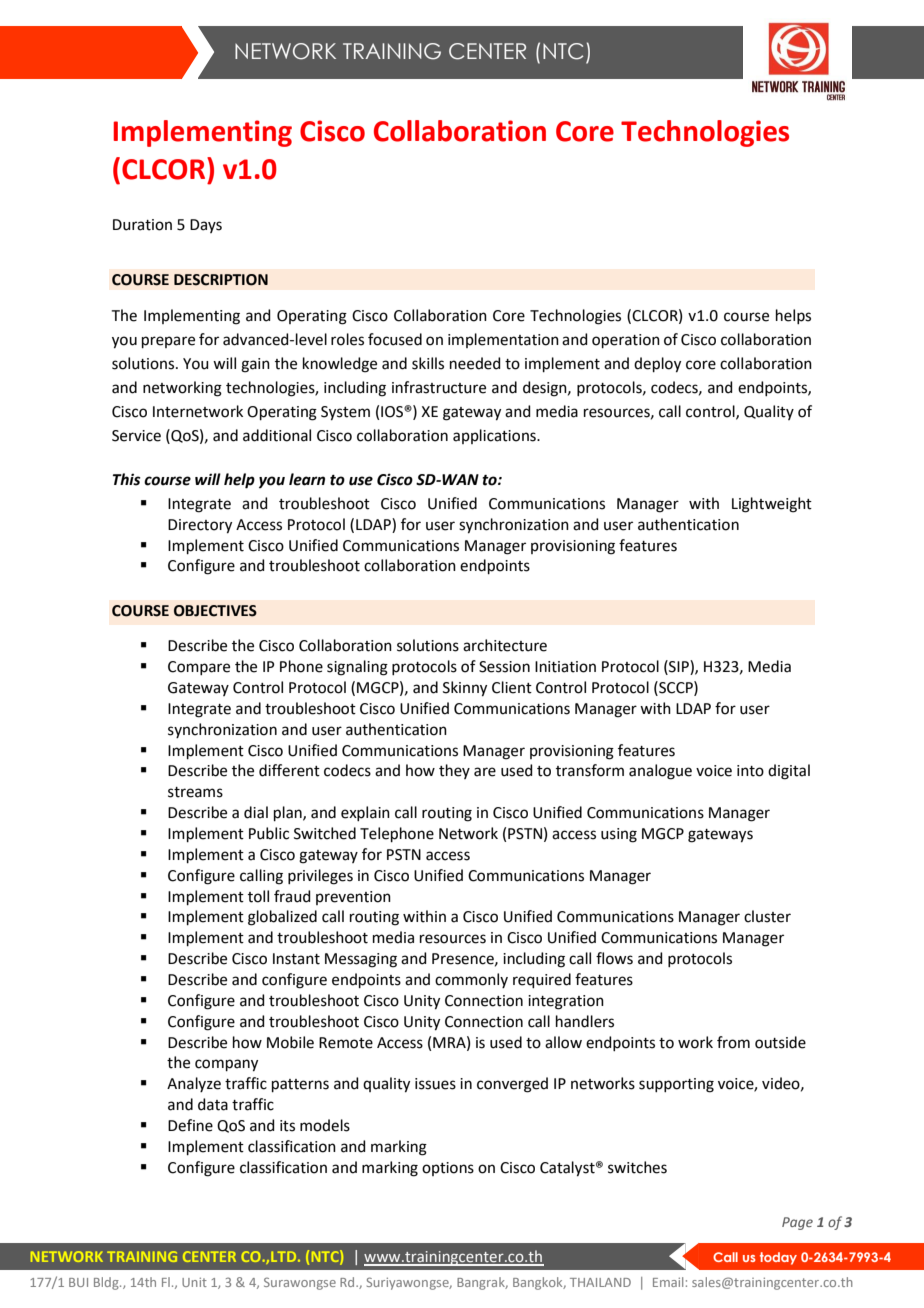  What do you see at coordinates (195, 792) in the screenshot?
I see `streams` at bounding box center [195, 792].
